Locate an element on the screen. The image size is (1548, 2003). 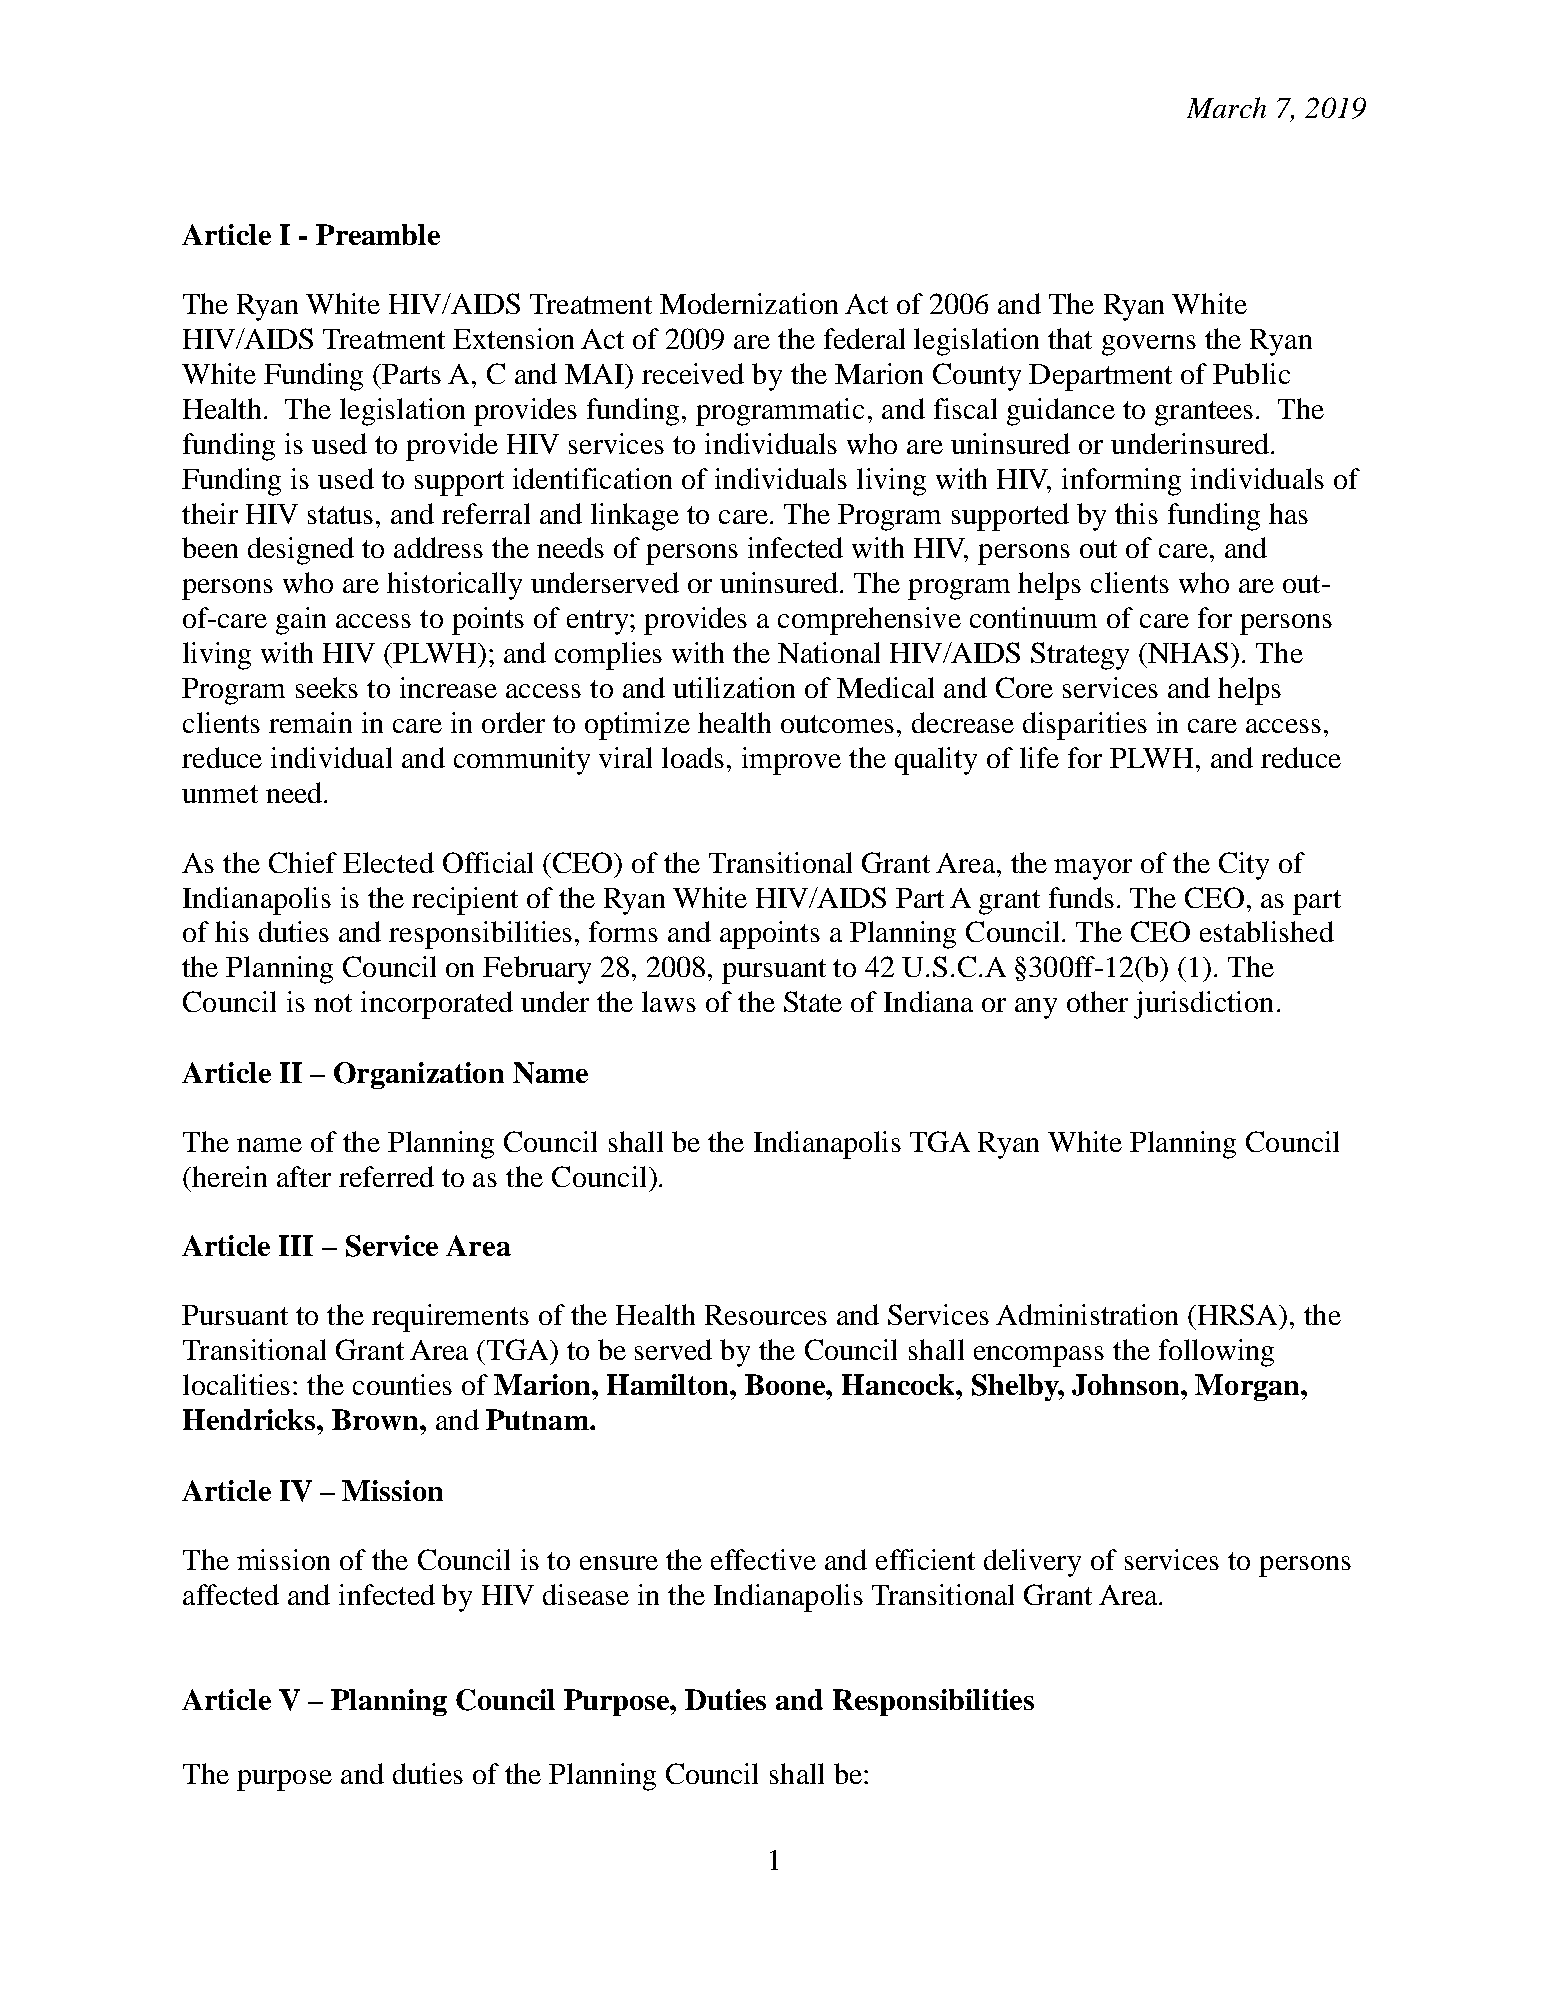
utilization is located at coordinates (734, 687).
